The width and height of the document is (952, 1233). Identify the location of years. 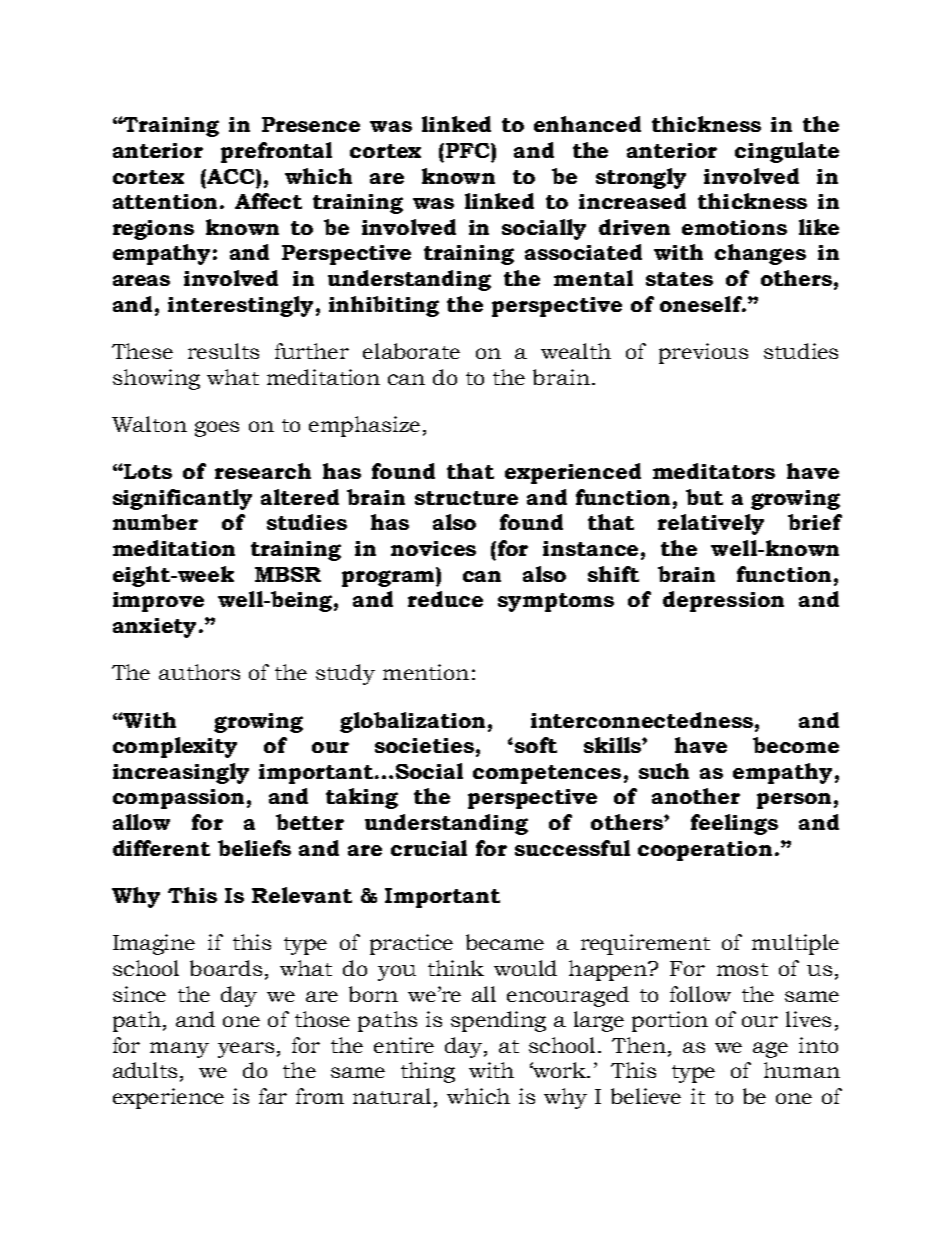
(246, 1050).
